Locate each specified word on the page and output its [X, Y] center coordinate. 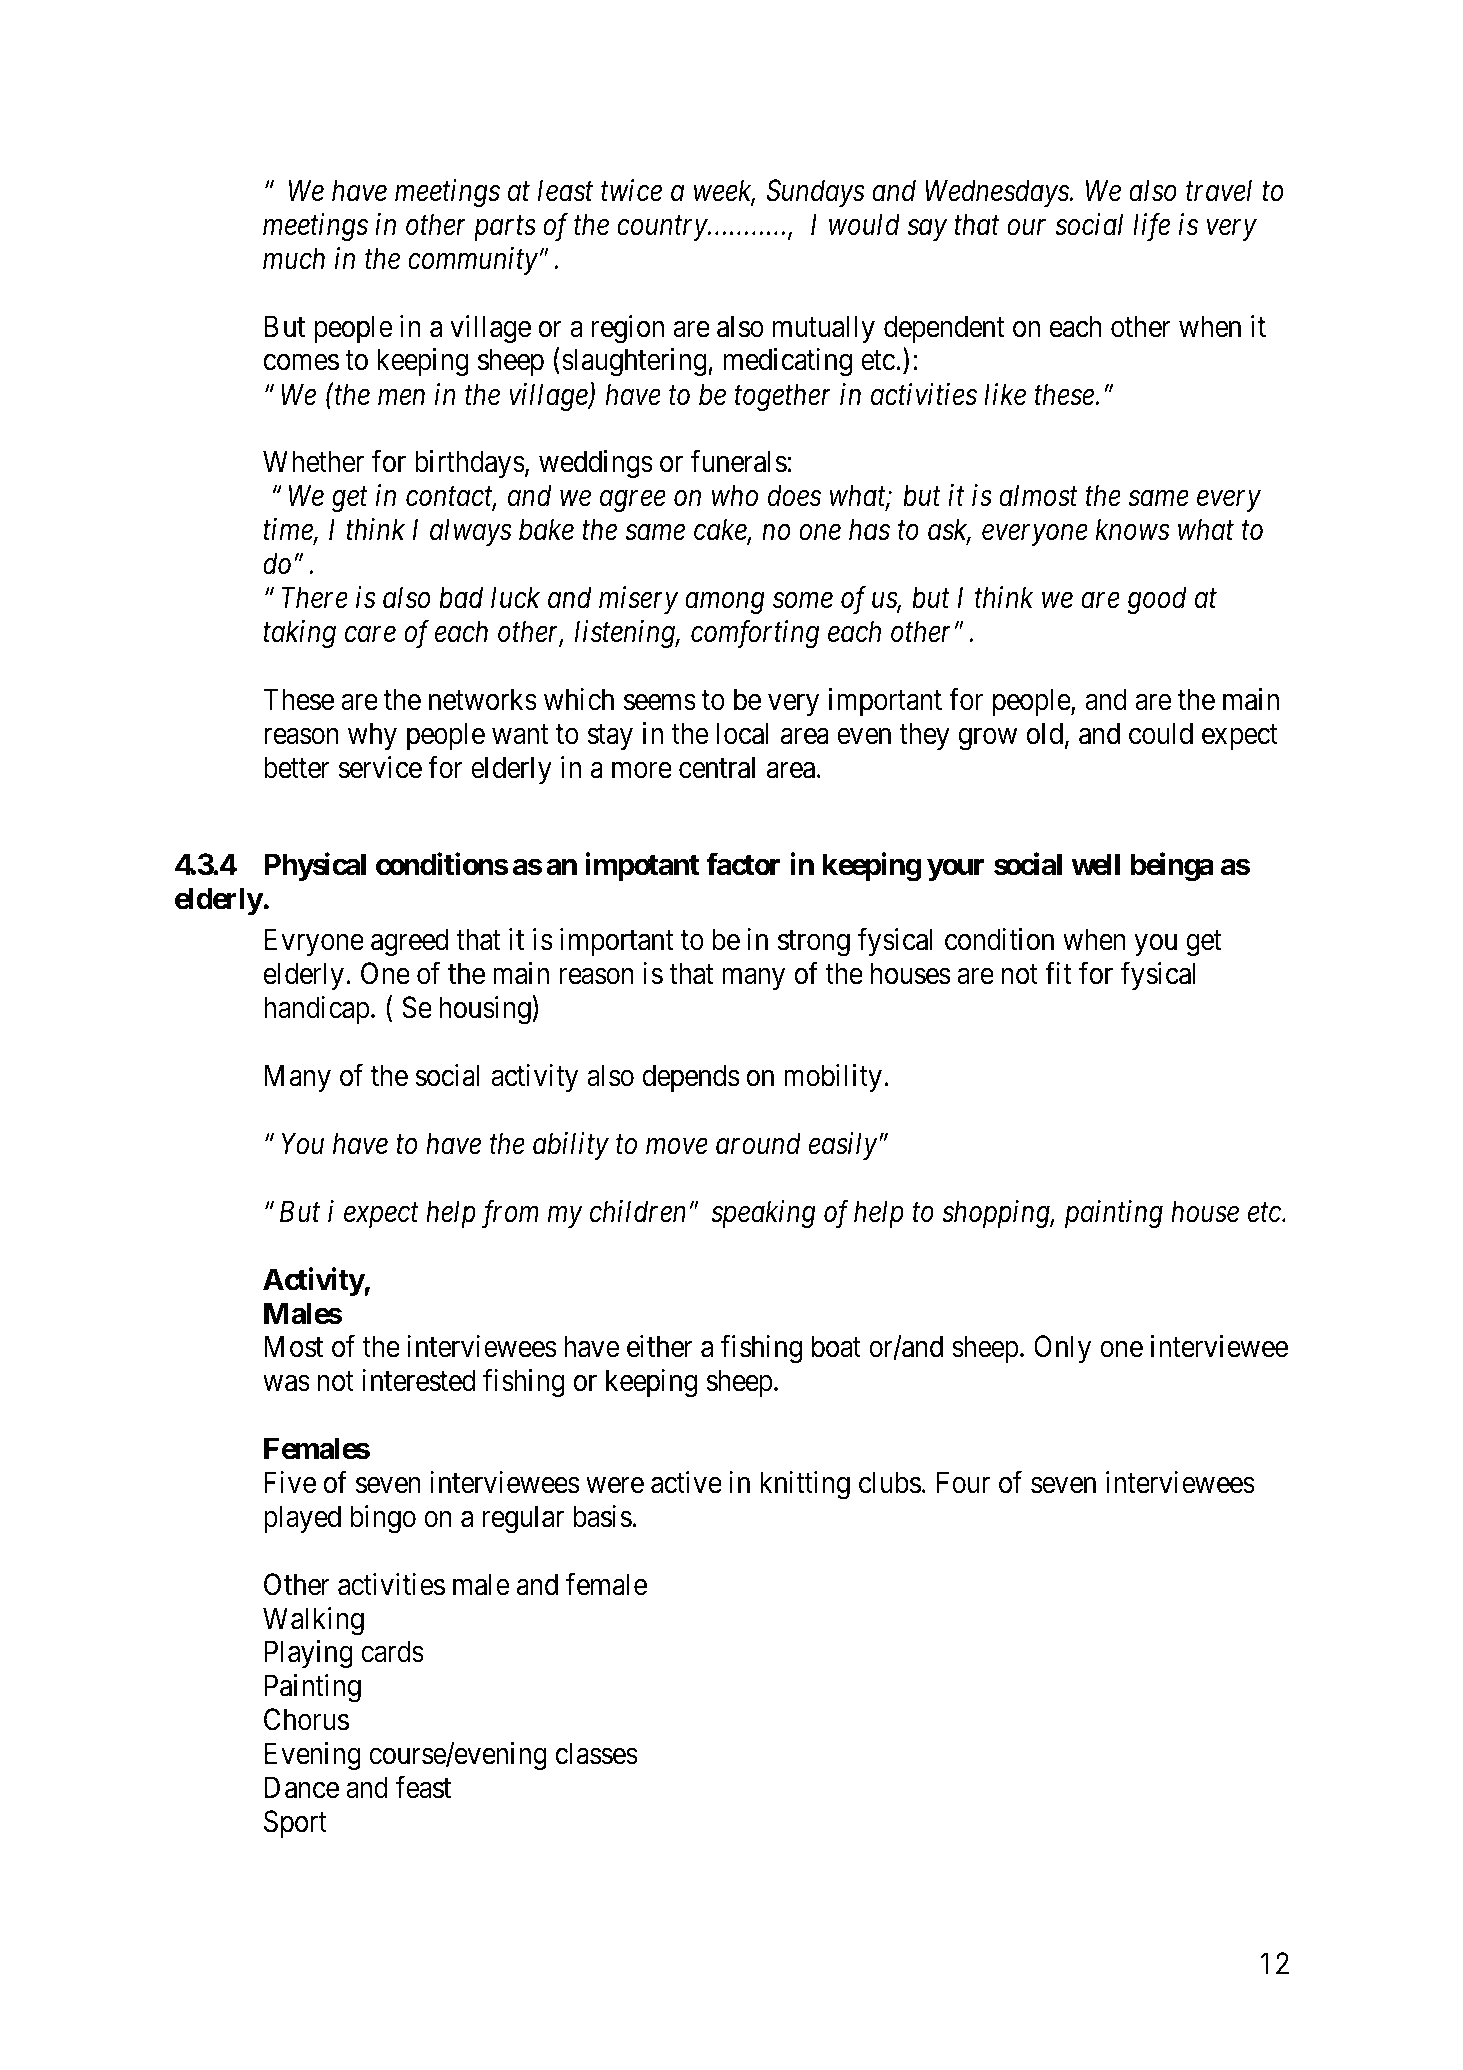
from [510, 1214]
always [471, 532]
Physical [315, 867]
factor [743, 864]
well [1095, 864]
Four [963, 1482]
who [735, 495]
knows [1133, 529]
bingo [383, 1519]
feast [423, 1787]
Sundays [816, 193]
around [758, 1143]
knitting [805, 1485]
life [1151, 227]
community [473, 261]
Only [1062, 1349]
